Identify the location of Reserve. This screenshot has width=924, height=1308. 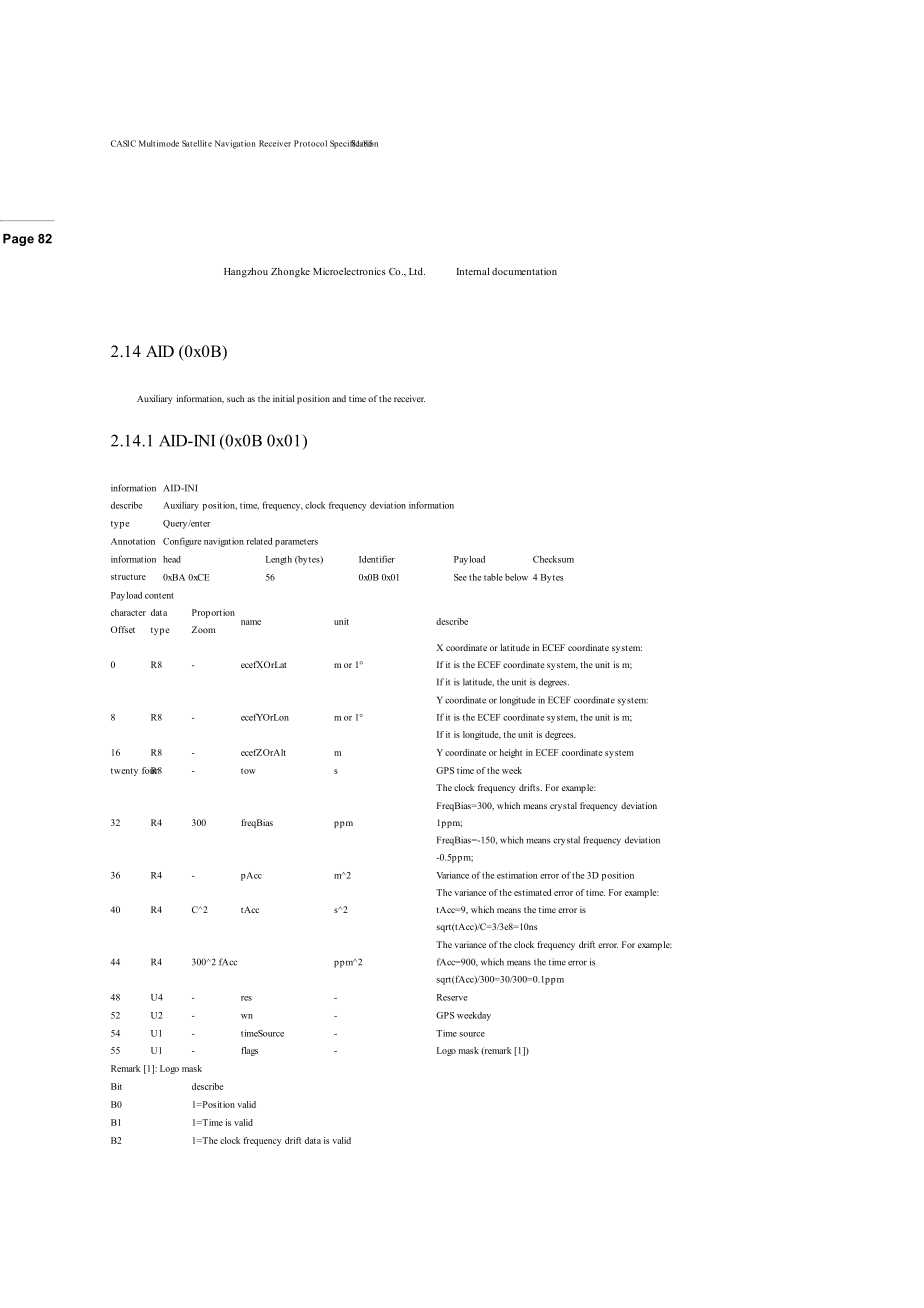
(452, 997).
